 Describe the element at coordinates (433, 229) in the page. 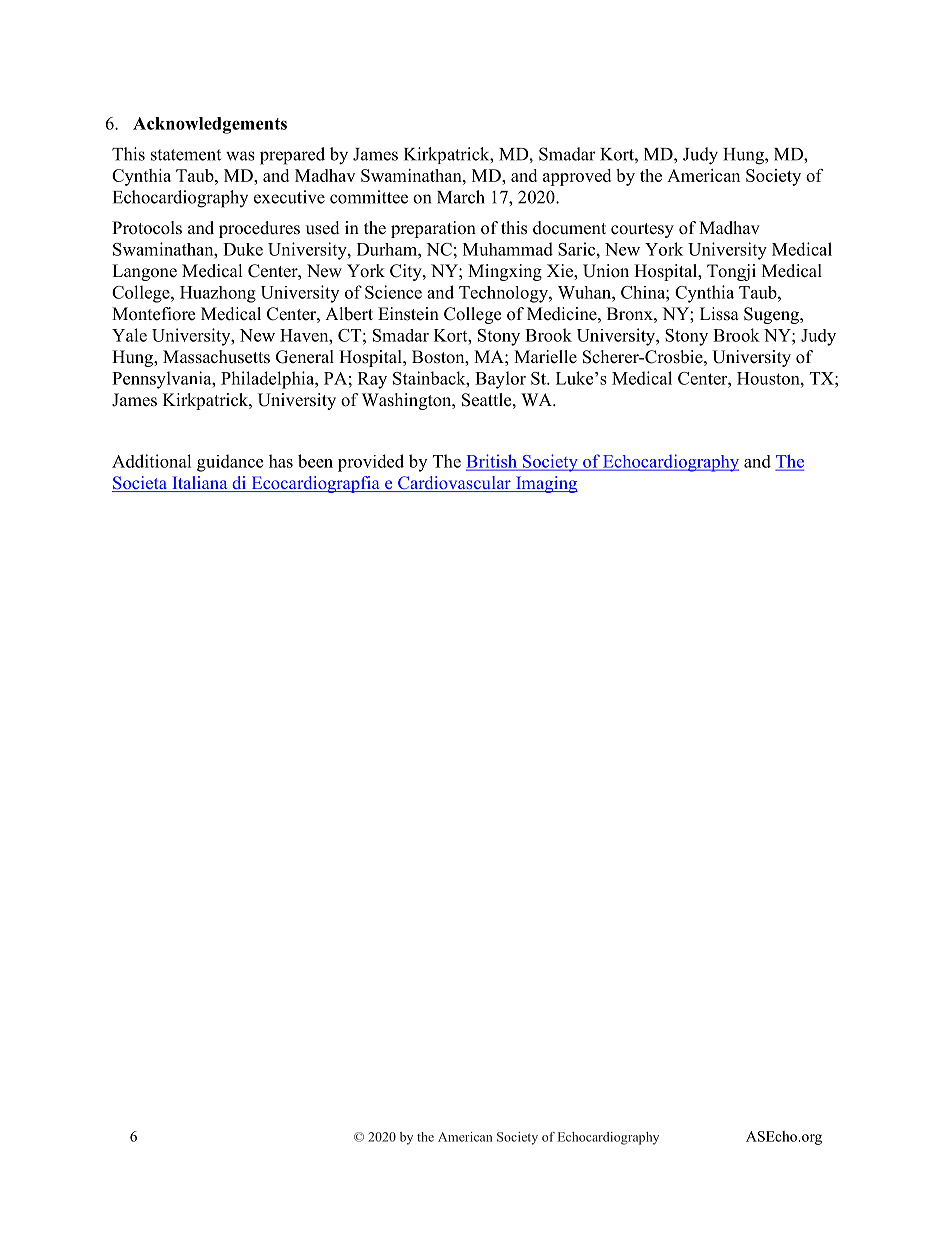

I see `preparation` at that location.
